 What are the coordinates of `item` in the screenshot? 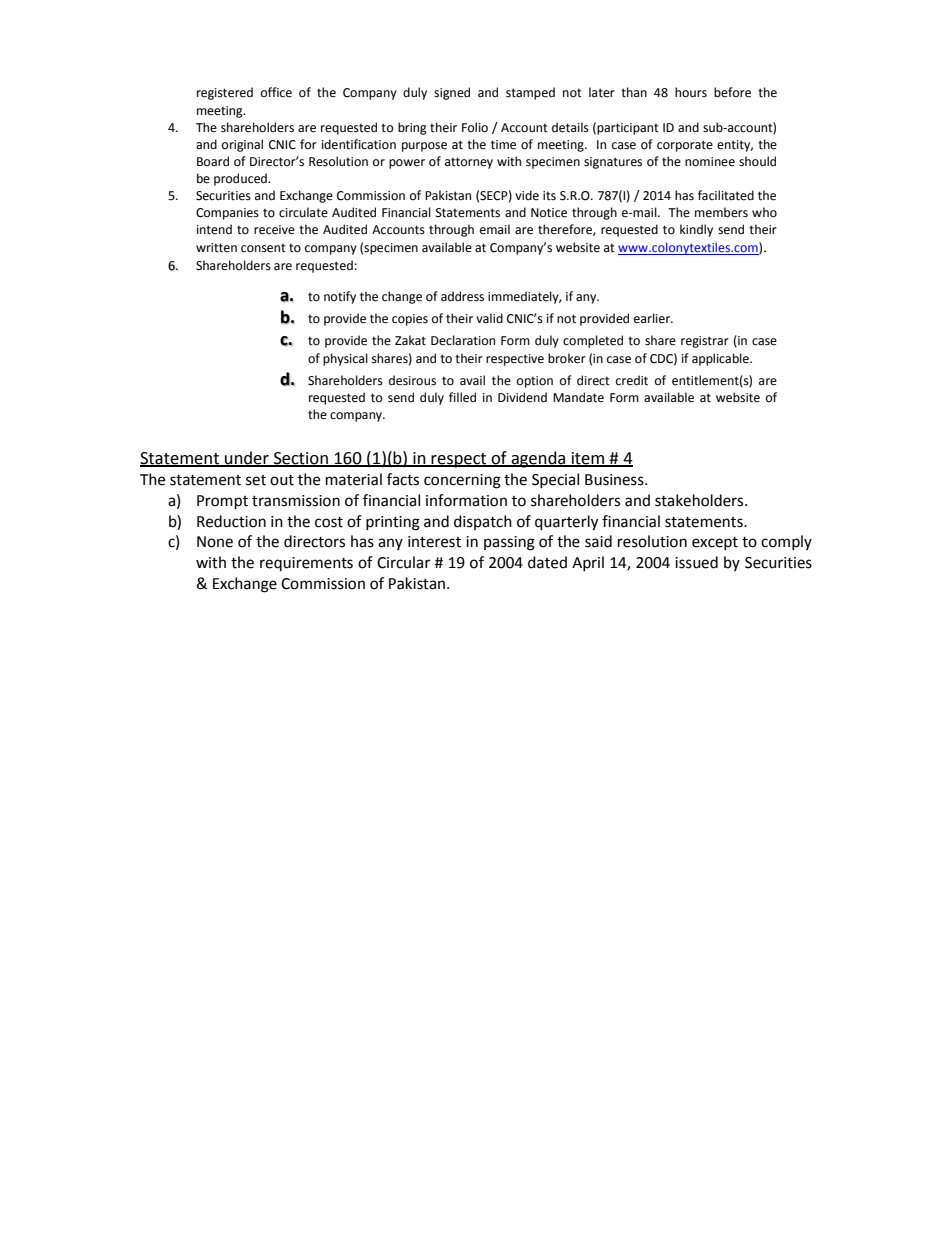 It's located at (588, 459).
